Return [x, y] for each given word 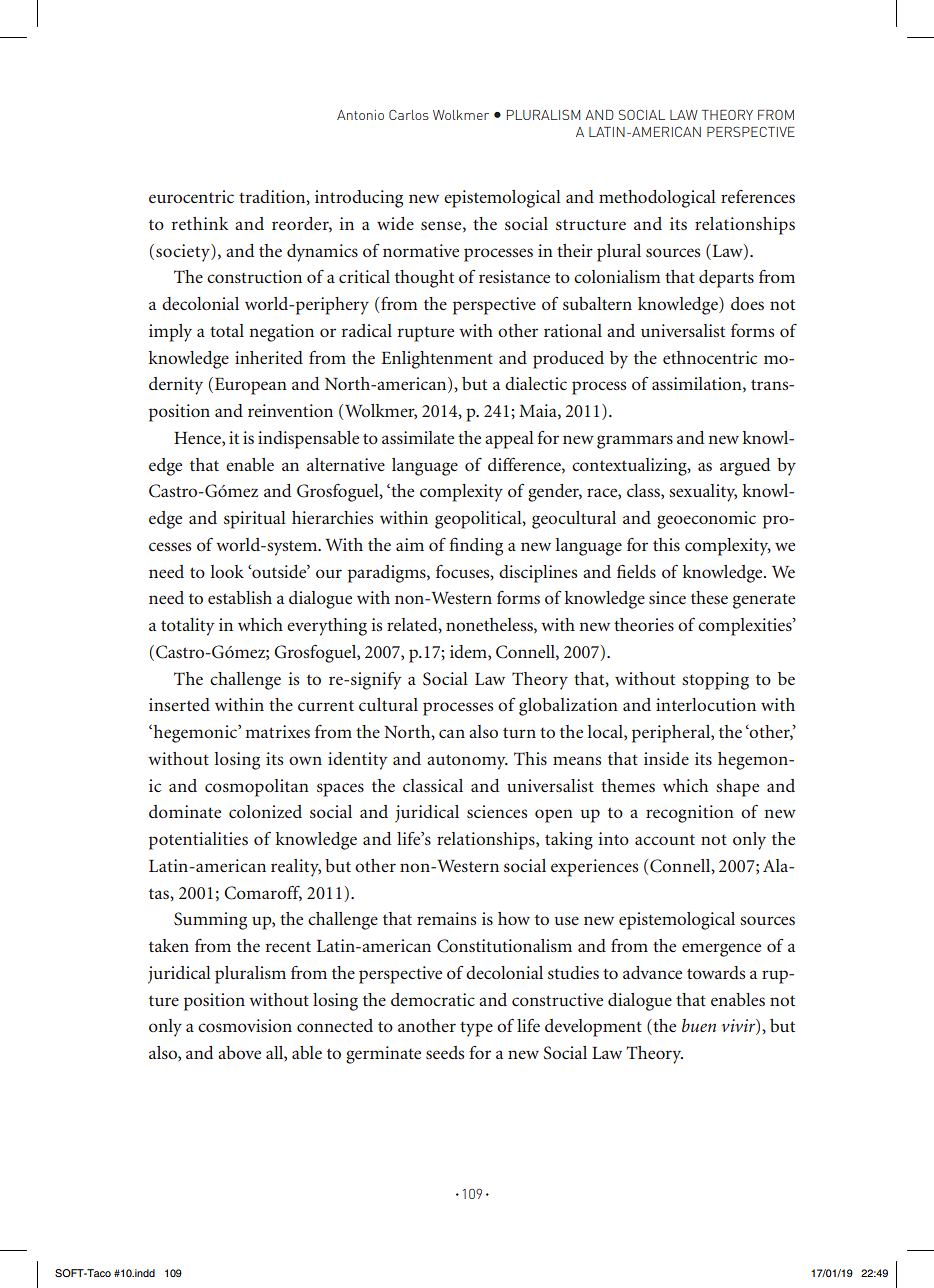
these [709, 597]
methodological [657, 199]
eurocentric [191, 196]
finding [476, 546]
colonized [265, 811]
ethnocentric [710, 357]
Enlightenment [437, 360]
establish [240, 597]
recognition [690, 814]
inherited [269, 357]
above [239, 1052]
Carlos [409, 115]
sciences [497, 811]
